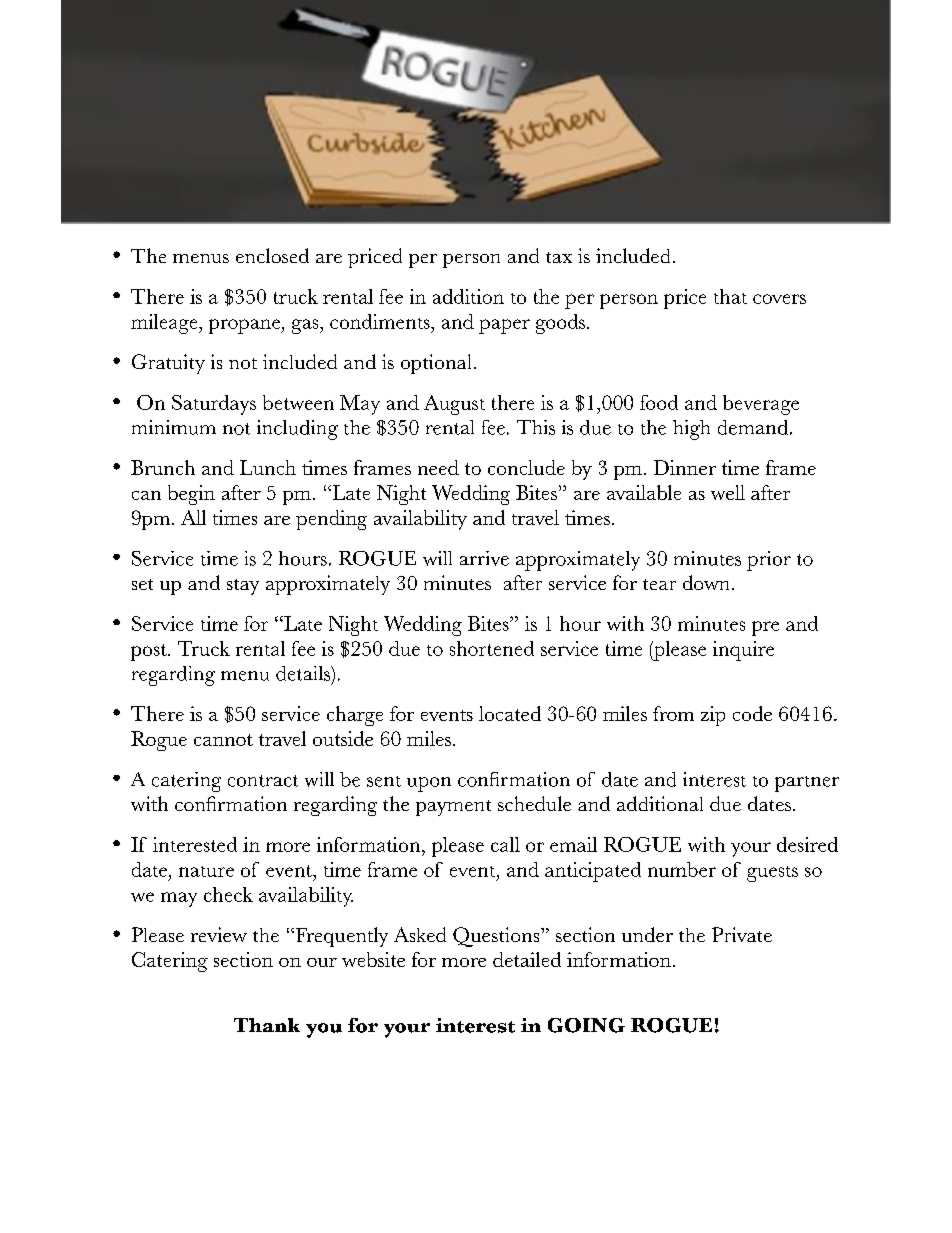  What do you see at coordinates (272, 255) in the image?
I see `enclosed` at bounding box center [272, 255].
